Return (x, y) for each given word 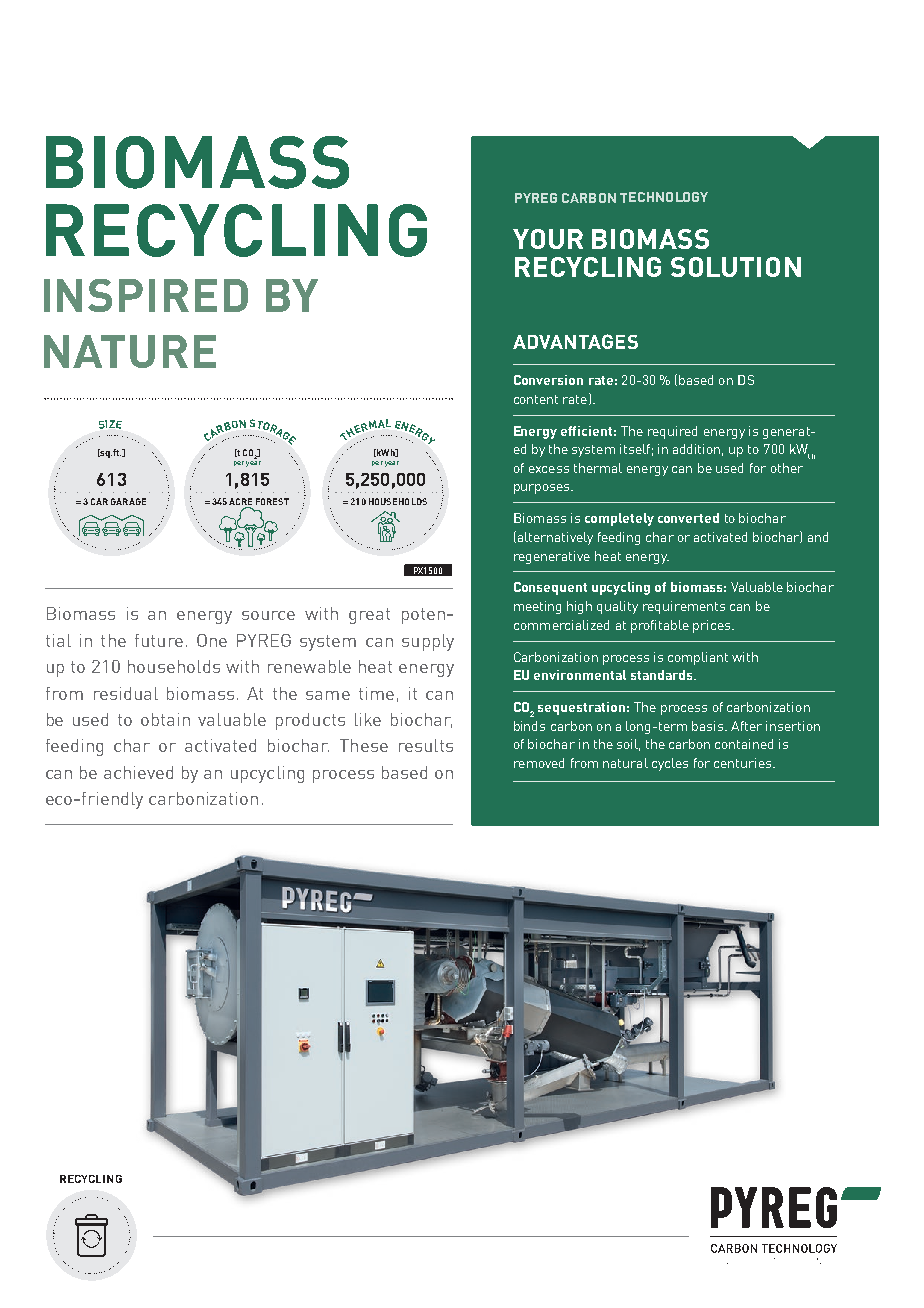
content (536, 399)
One (212, 640)
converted (688, 518)
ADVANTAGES (575, 341)
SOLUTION (736, 267)
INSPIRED (146, 295)
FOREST (272, 501)
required (672, 432)
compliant (698, 658)
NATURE (130, 351)
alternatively (554, 538)
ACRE (240, 501)
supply (428, 642)
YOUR (548, 239)
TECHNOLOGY (664, 197)
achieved (138, 772)
